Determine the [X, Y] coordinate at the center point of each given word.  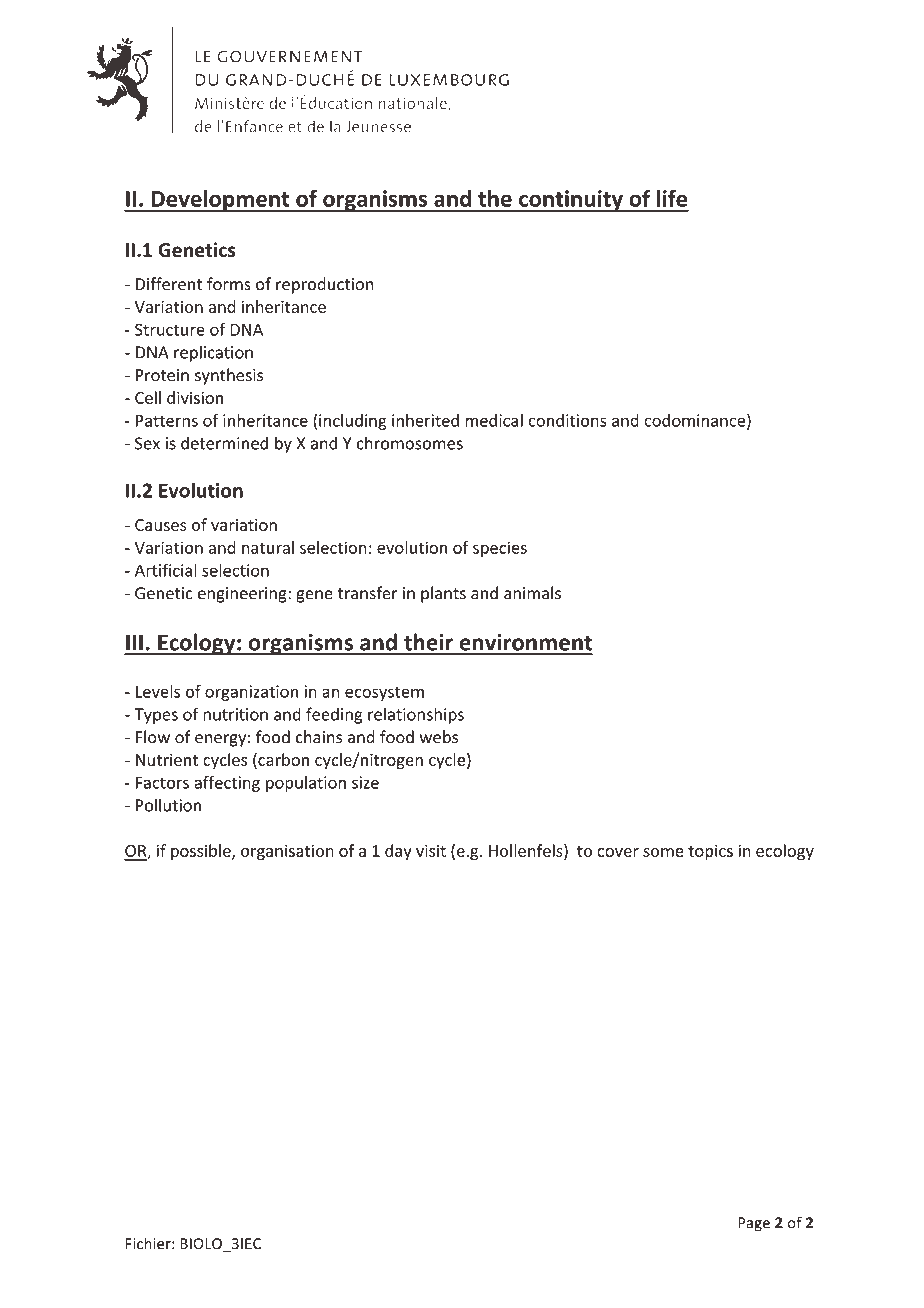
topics [710, 852]
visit [431, 850]
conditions [567, 420]
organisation [287, 852]
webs [439, 737]
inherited [425, 420]
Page [754, 1224]
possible [202, 852]
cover [618, 852]
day [398, 852]
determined [224, 443]
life [672, 198]
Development [220, 201]
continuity [571, 201]
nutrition [235, 714]
